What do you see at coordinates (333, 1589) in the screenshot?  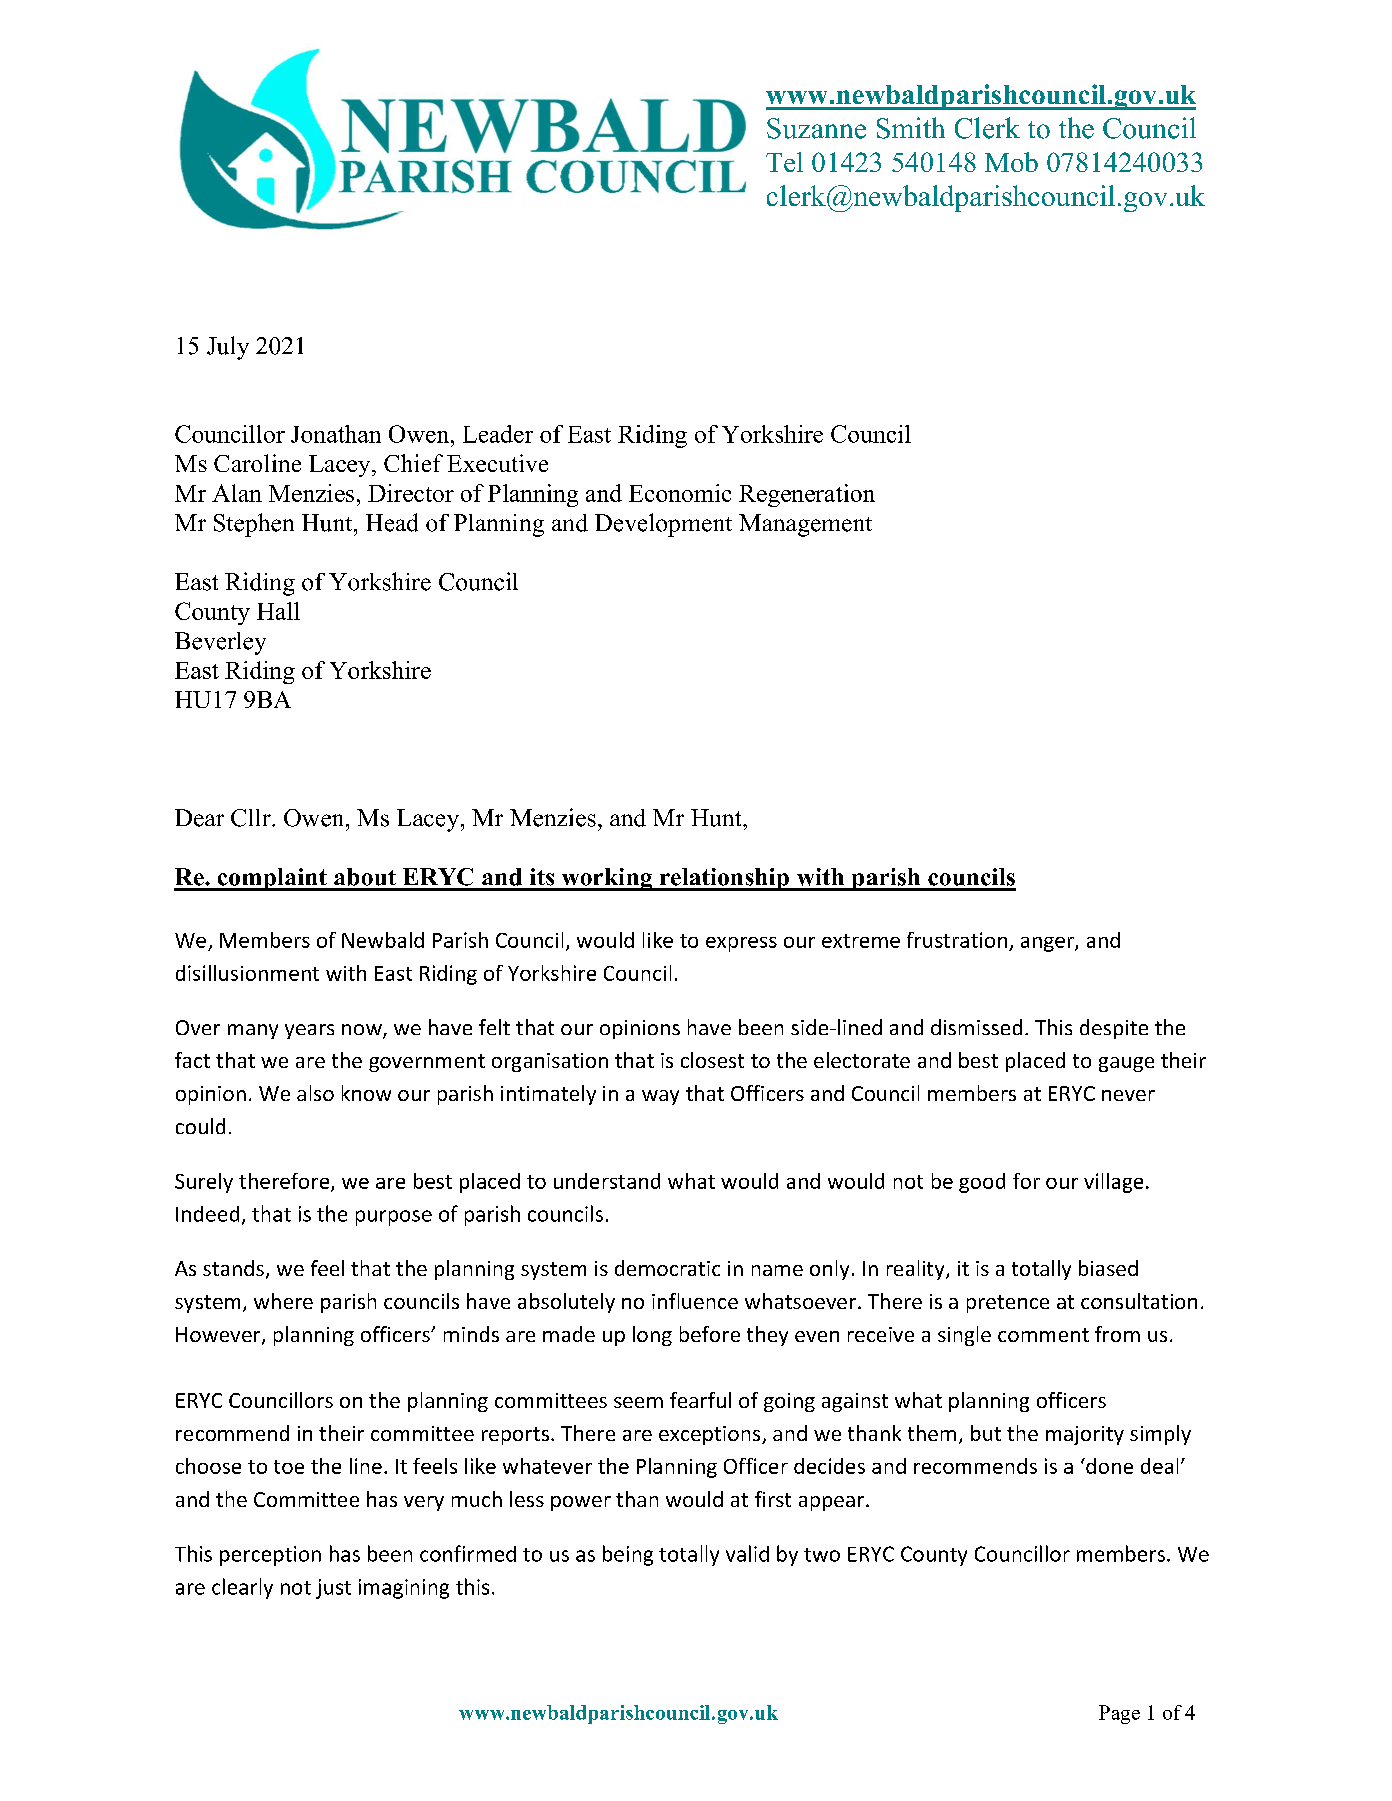 I see `just` at bounding box center [333, 1589].
